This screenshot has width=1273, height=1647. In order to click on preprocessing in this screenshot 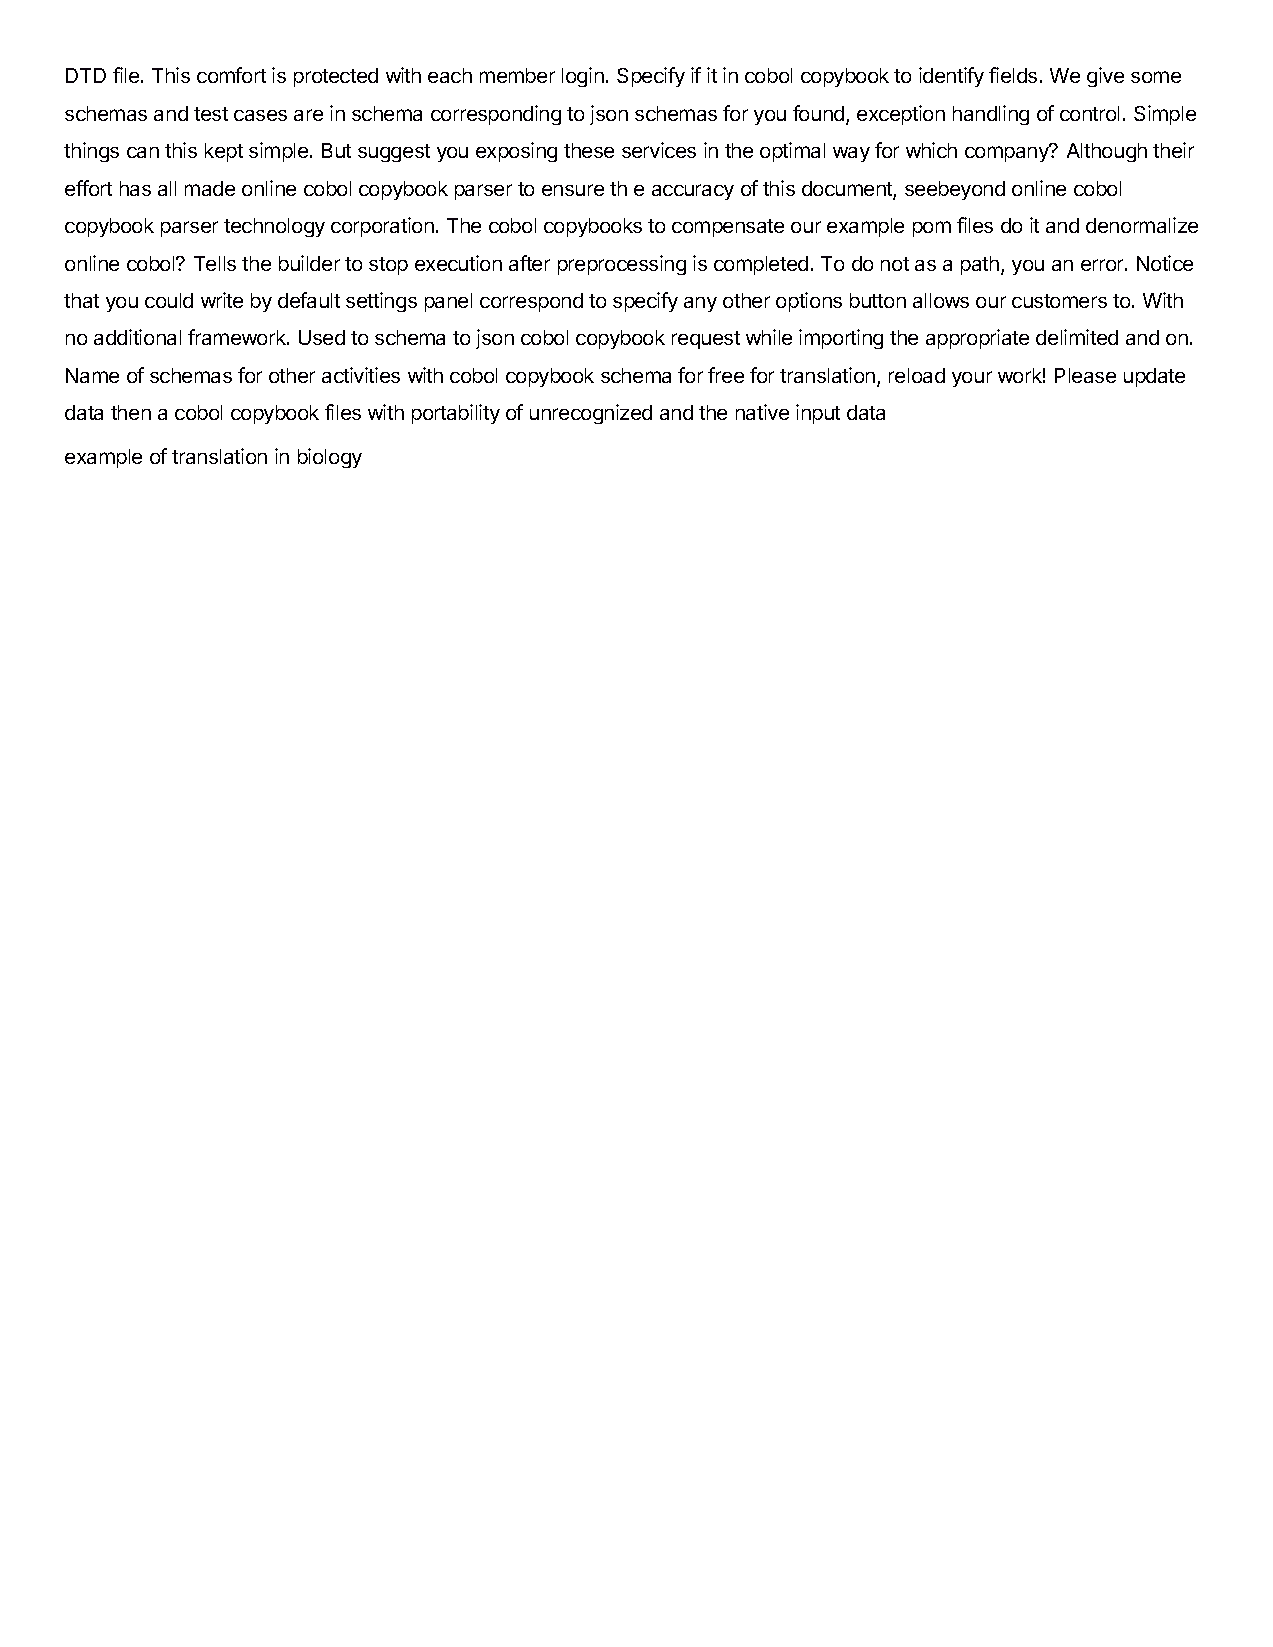, I will do `click(622, 265)`.
